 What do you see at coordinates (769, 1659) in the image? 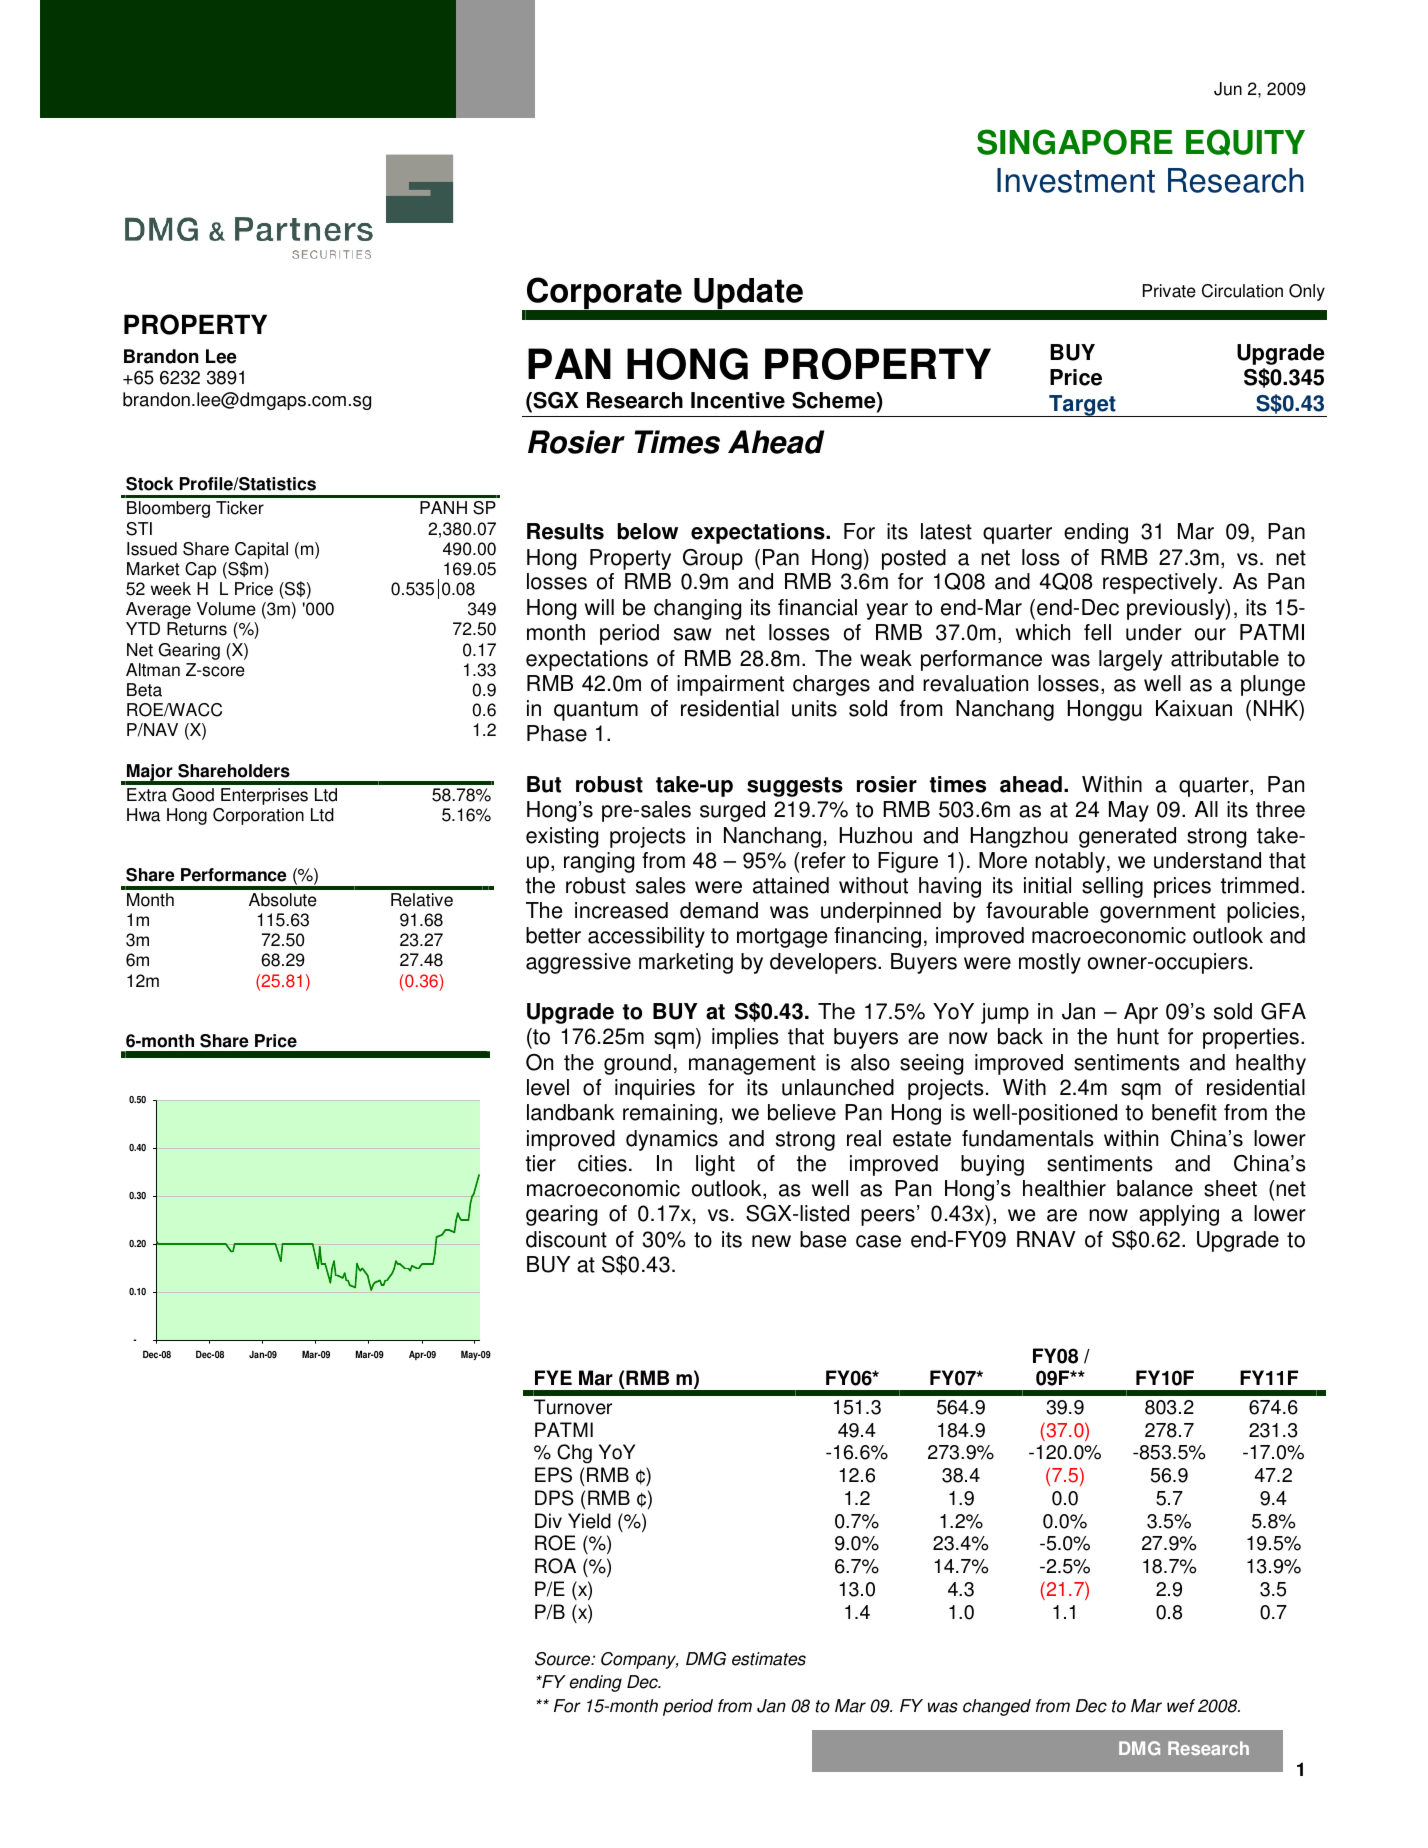
I see `estimates` at bounding box center [769, 1659].
